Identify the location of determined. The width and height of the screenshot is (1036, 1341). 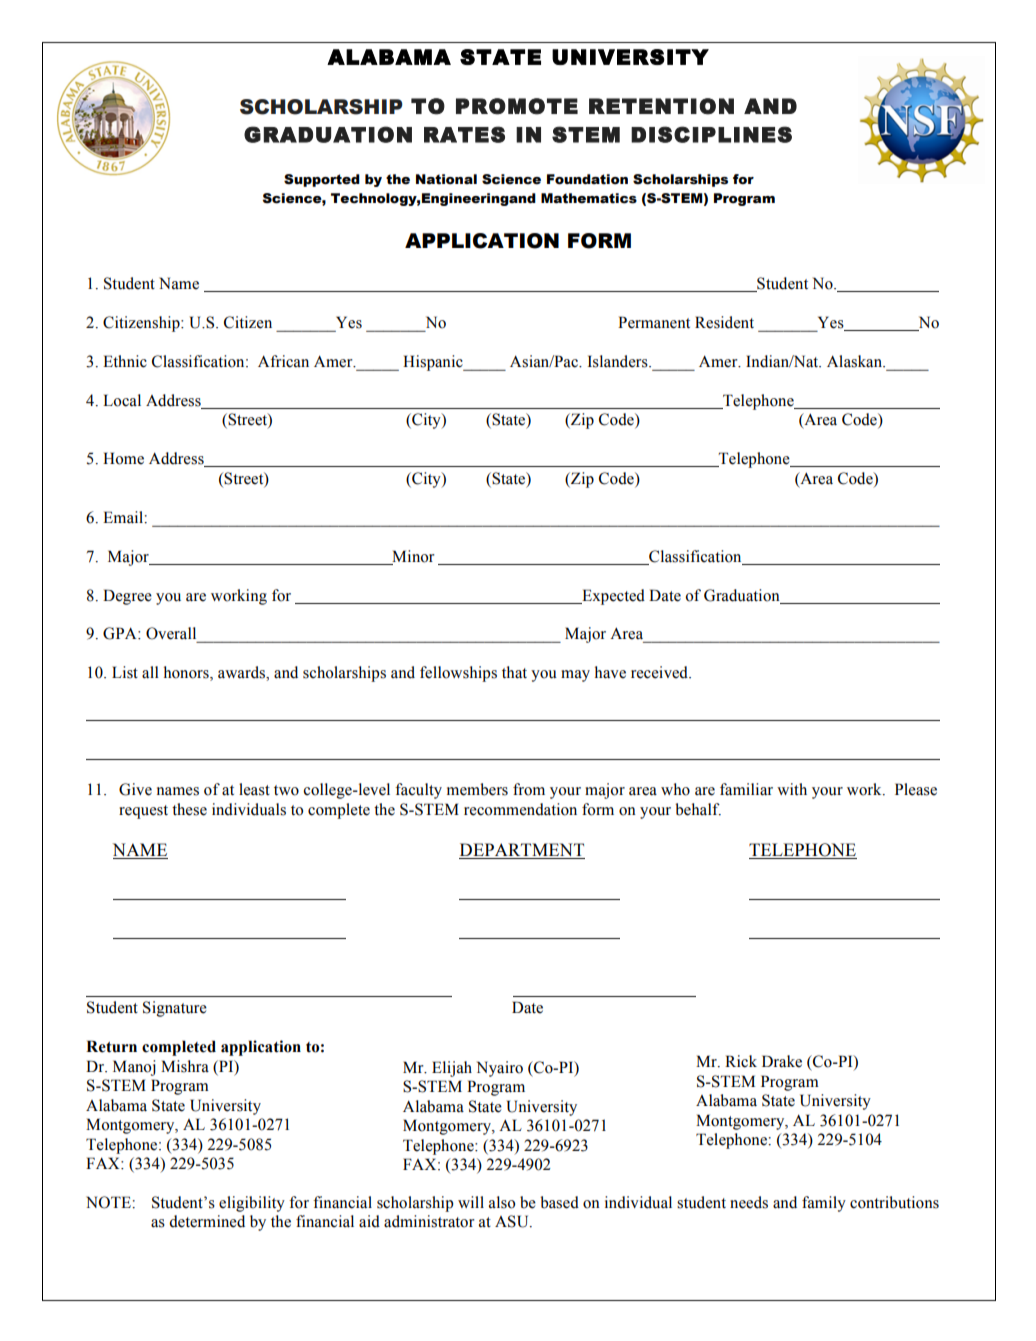
(207, 1221).
